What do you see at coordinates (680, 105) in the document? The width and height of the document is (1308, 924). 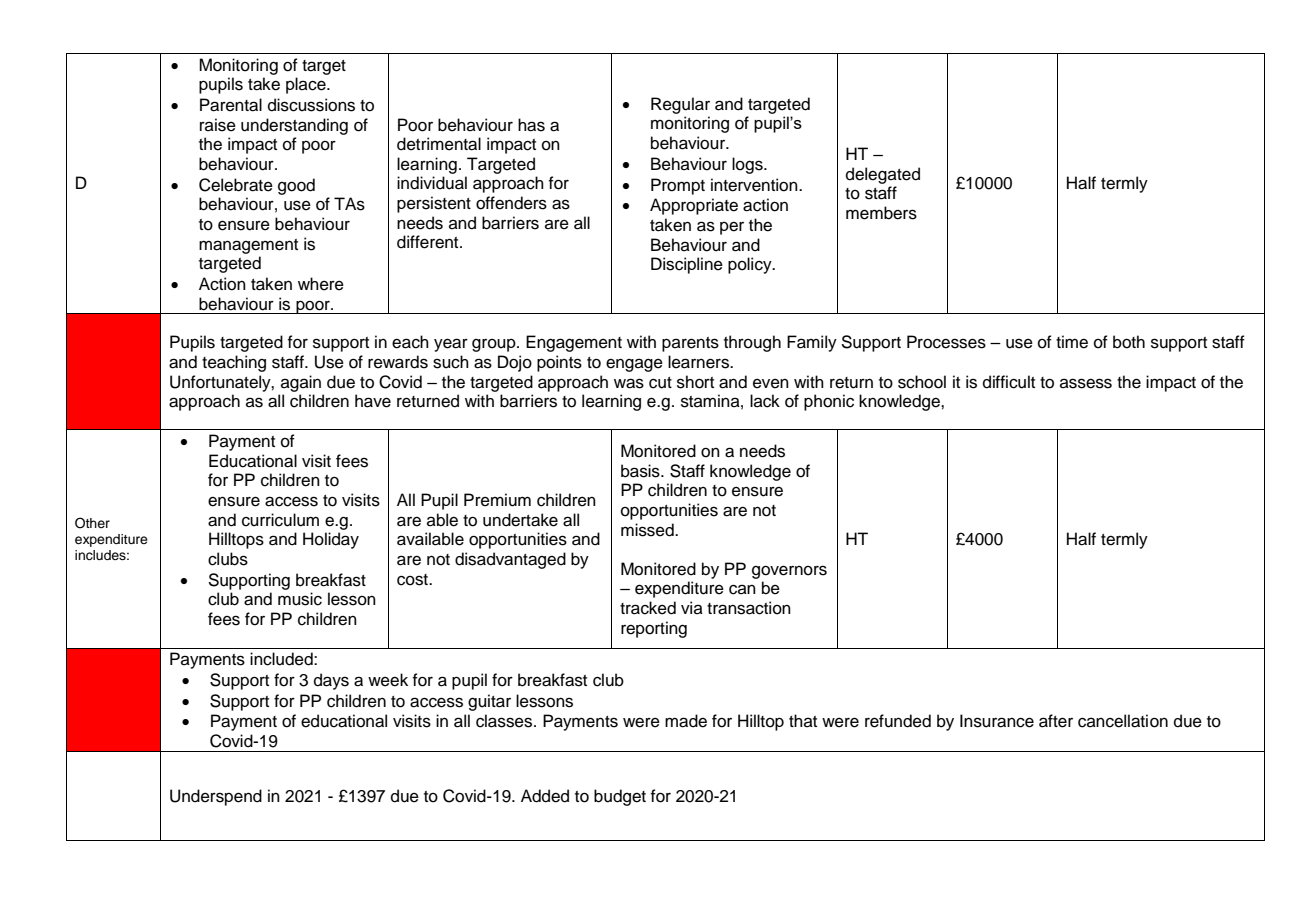 I see `Regular` at bounding box center [680, 105].
